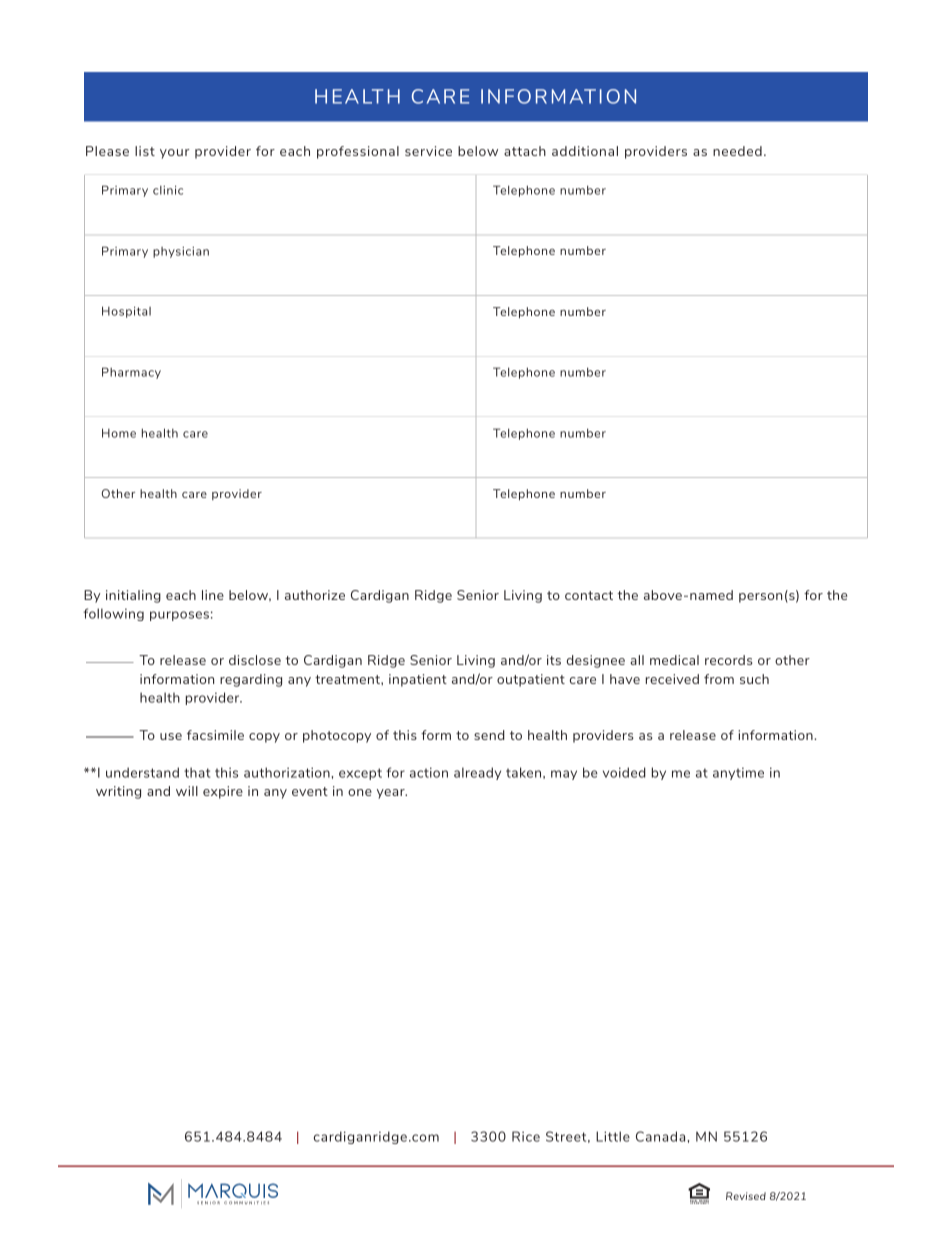  What do you see at coordinates (315, 595) in the screenshot?
I see `authorize` at bounding box center [315, 595].
